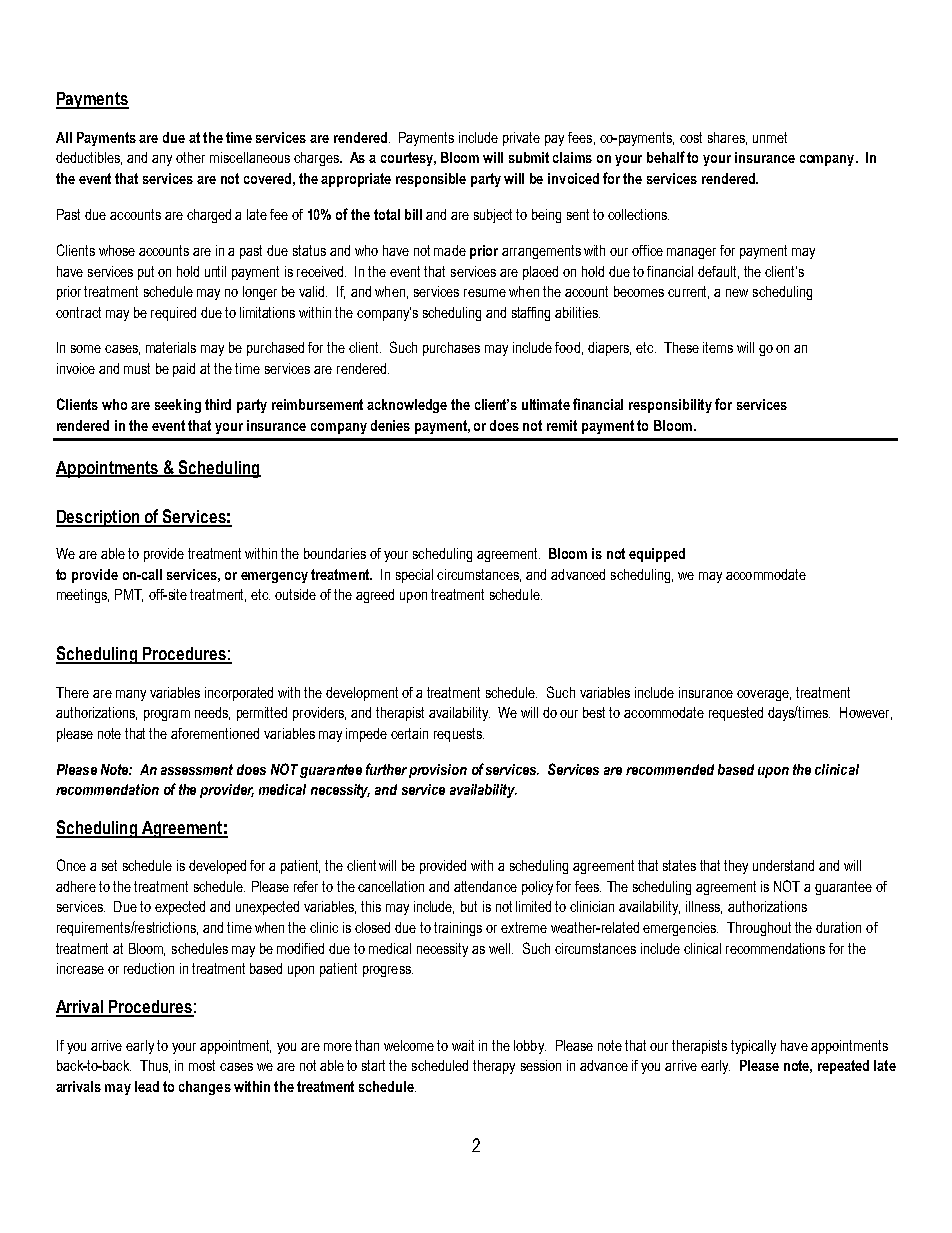  I want to click on unmet, so click(770, 137).
